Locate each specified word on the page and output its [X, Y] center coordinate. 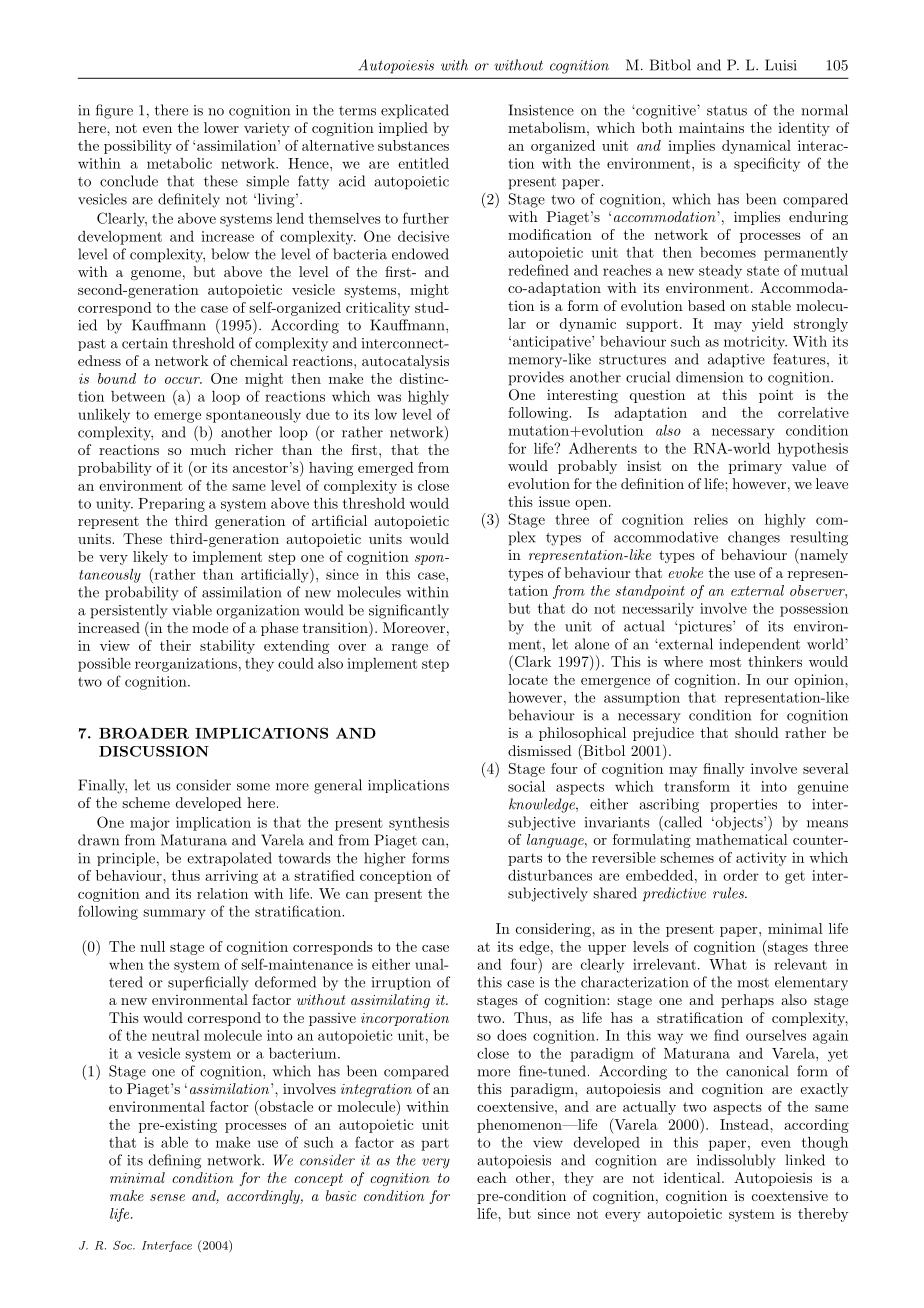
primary [755, 467]
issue [554, 501]
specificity [767, 164]
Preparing [171, 505]
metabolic [179, 163]
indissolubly [736, 1161]
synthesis [419, 824]
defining [175, 1161]
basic [341, 1195]
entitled [423, 163]
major [150, 824]
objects [739, 823]
